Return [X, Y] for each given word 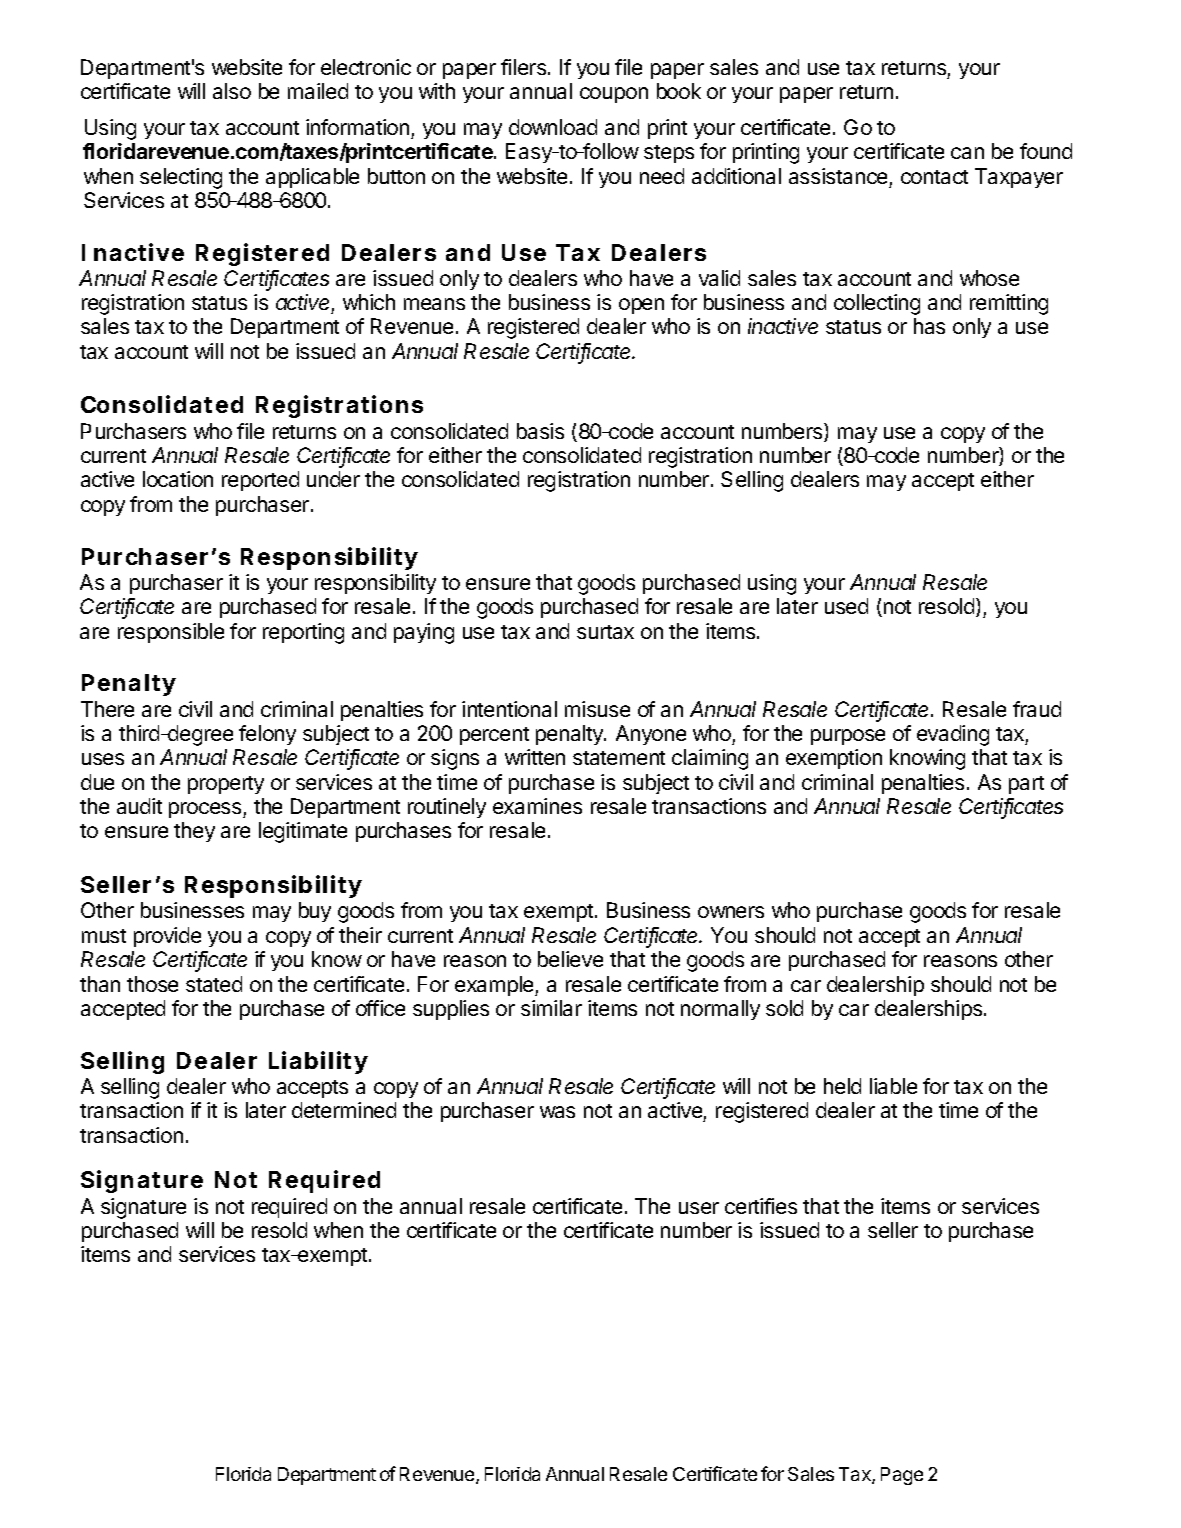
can [967, 153]
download [553, 127]
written [535, 757]
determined [344, 1110]
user [699, 1208]
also [232, 91]
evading [953, 735]
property [226, 785]
